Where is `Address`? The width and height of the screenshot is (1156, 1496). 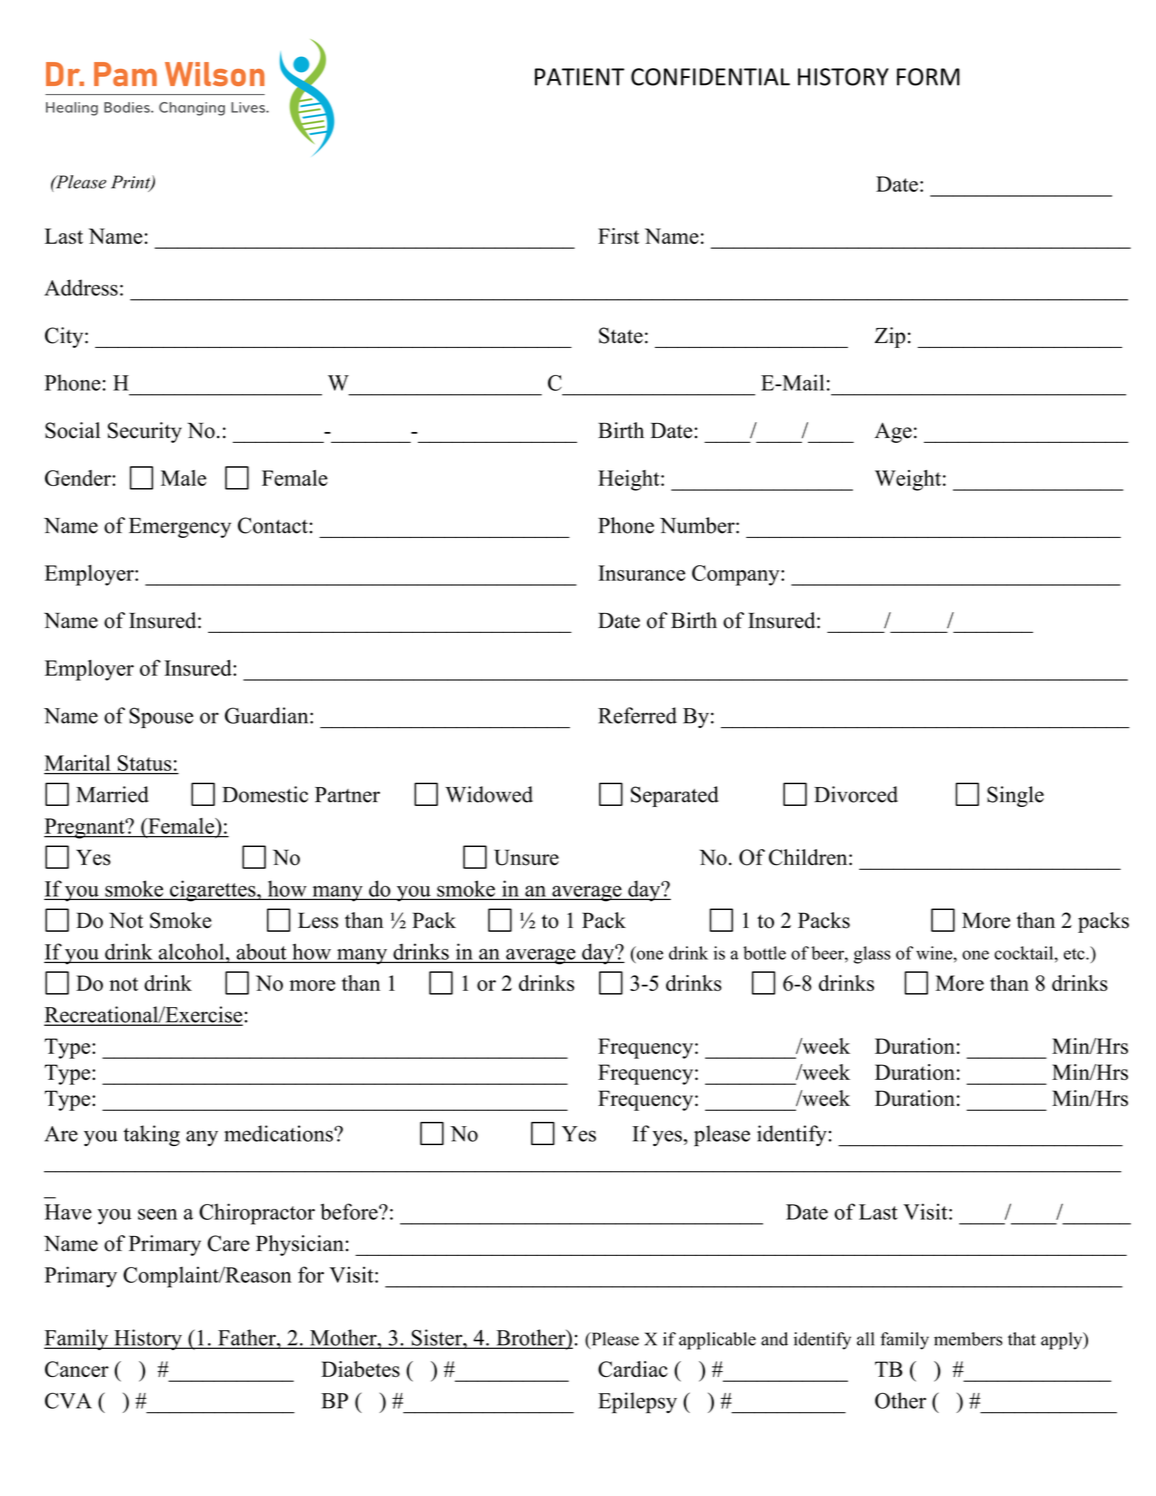 Address is located at coordinates (81, 287).
